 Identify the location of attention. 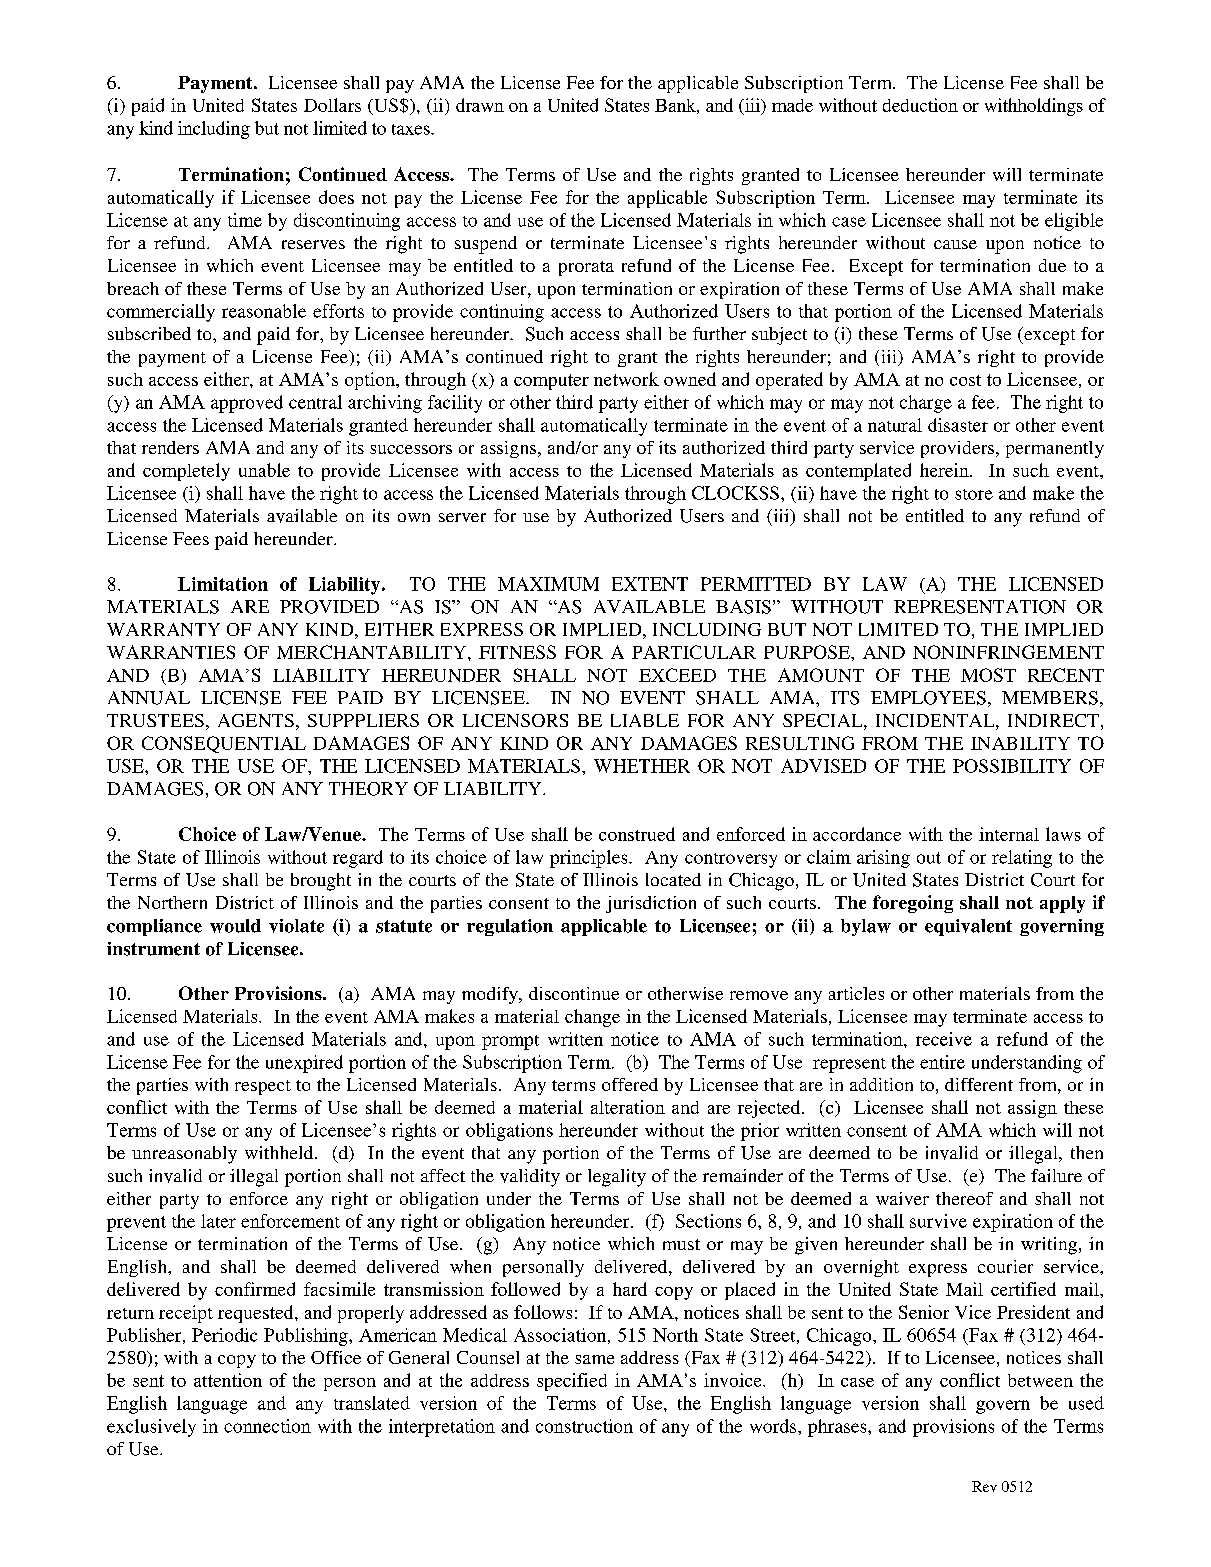
(228, 1380).
